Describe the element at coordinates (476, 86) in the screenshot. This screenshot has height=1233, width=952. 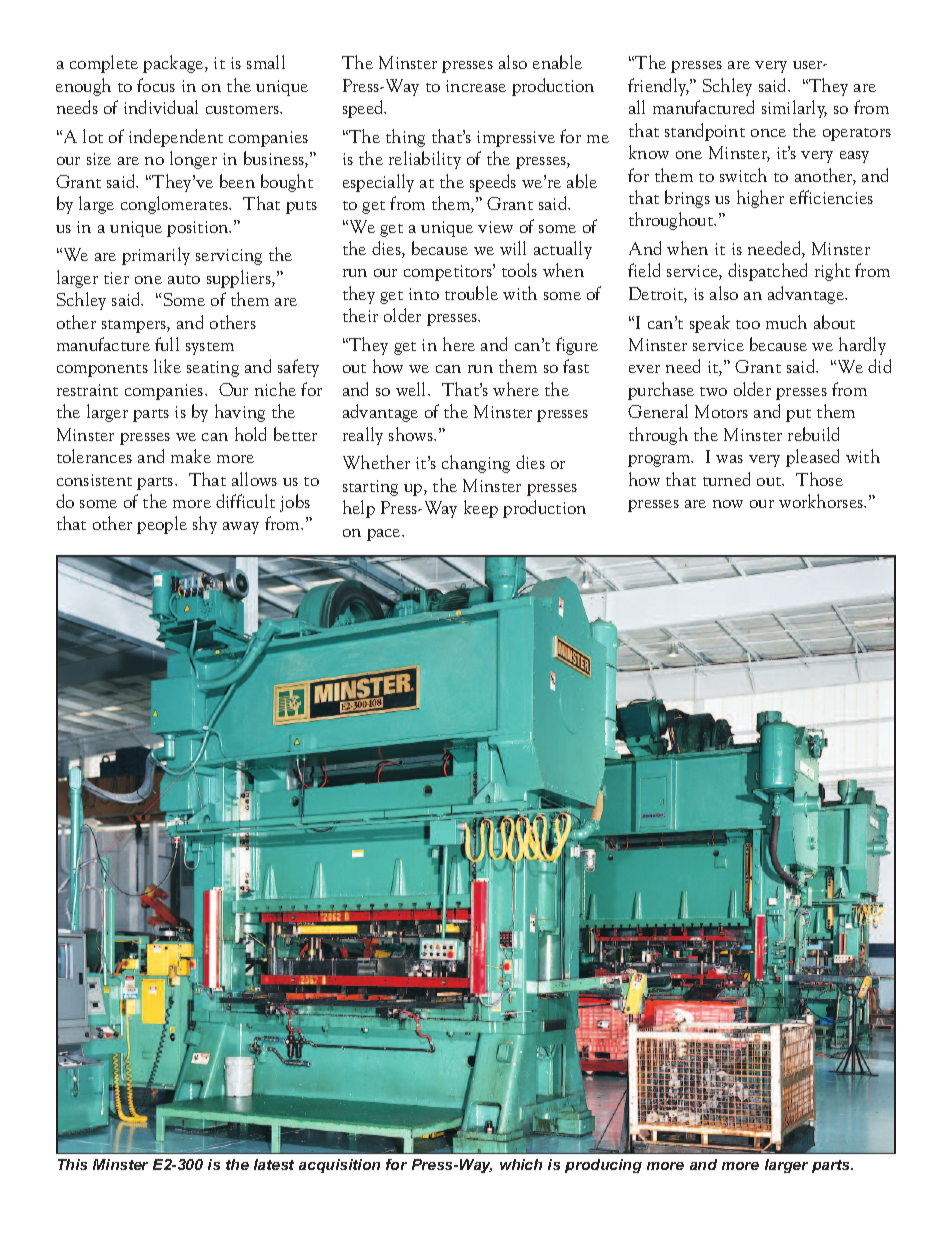
I see `increase` at that location.
